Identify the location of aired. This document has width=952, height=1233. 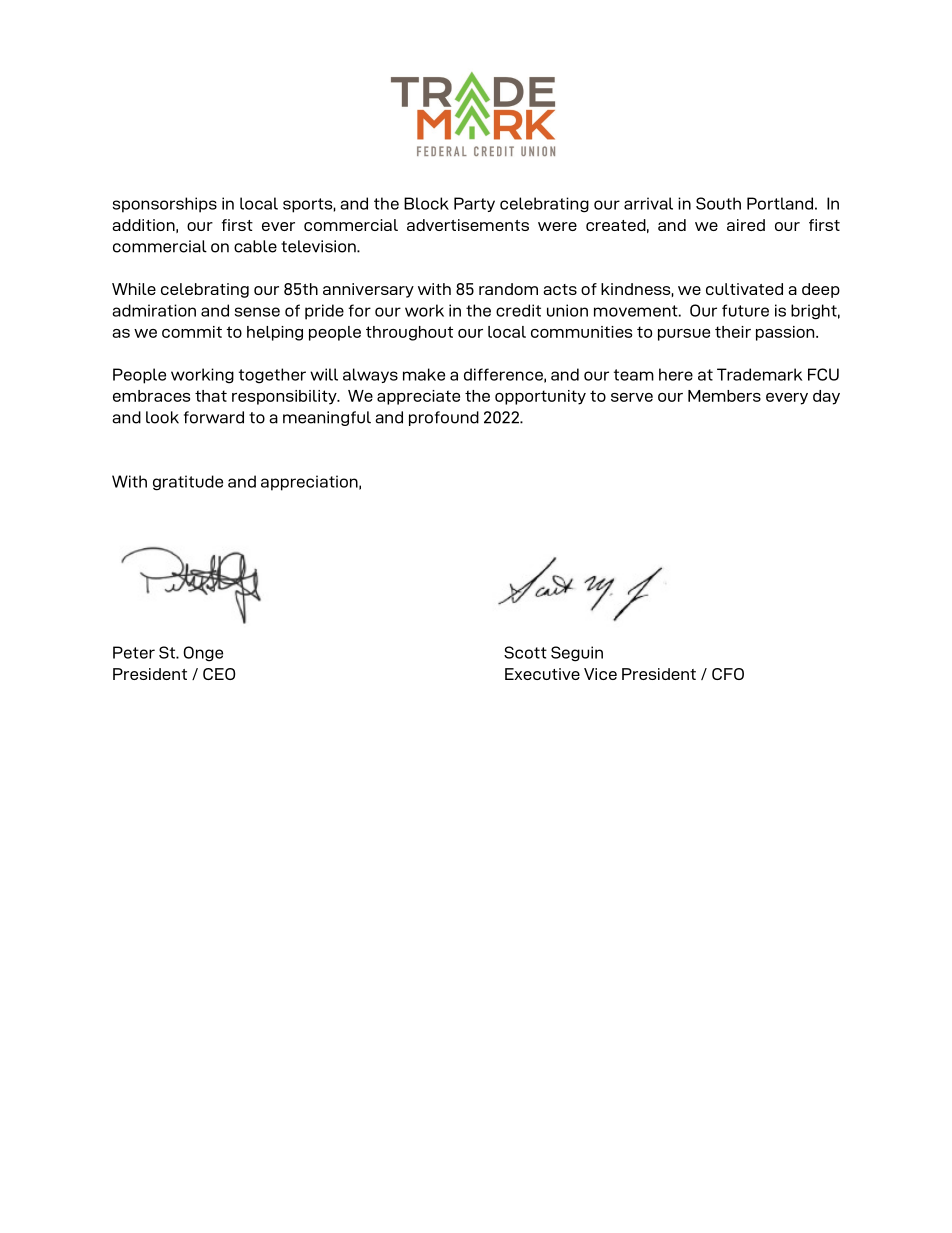
(746, 225).
